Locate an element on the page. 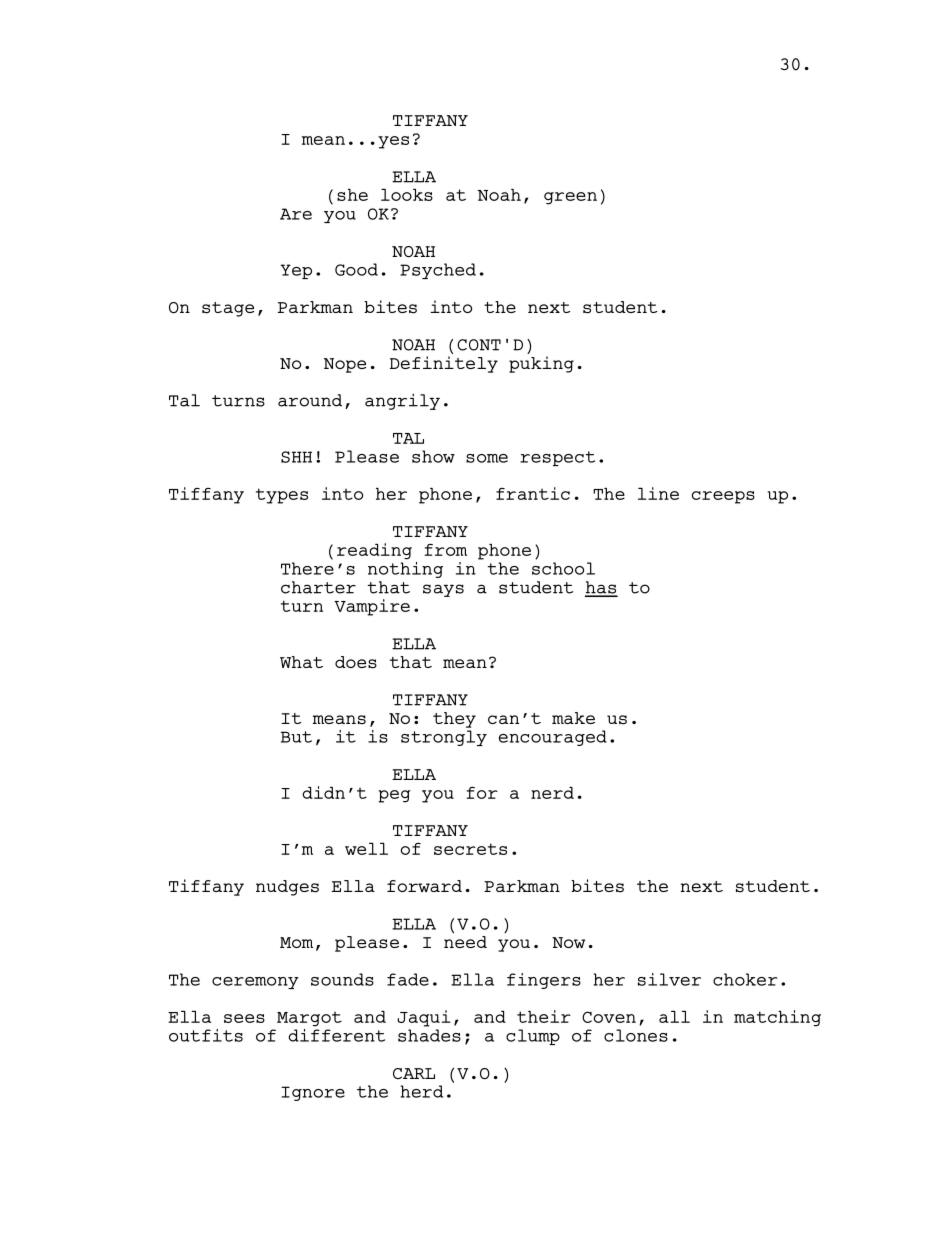  What is located at coordinates (301, 662).
